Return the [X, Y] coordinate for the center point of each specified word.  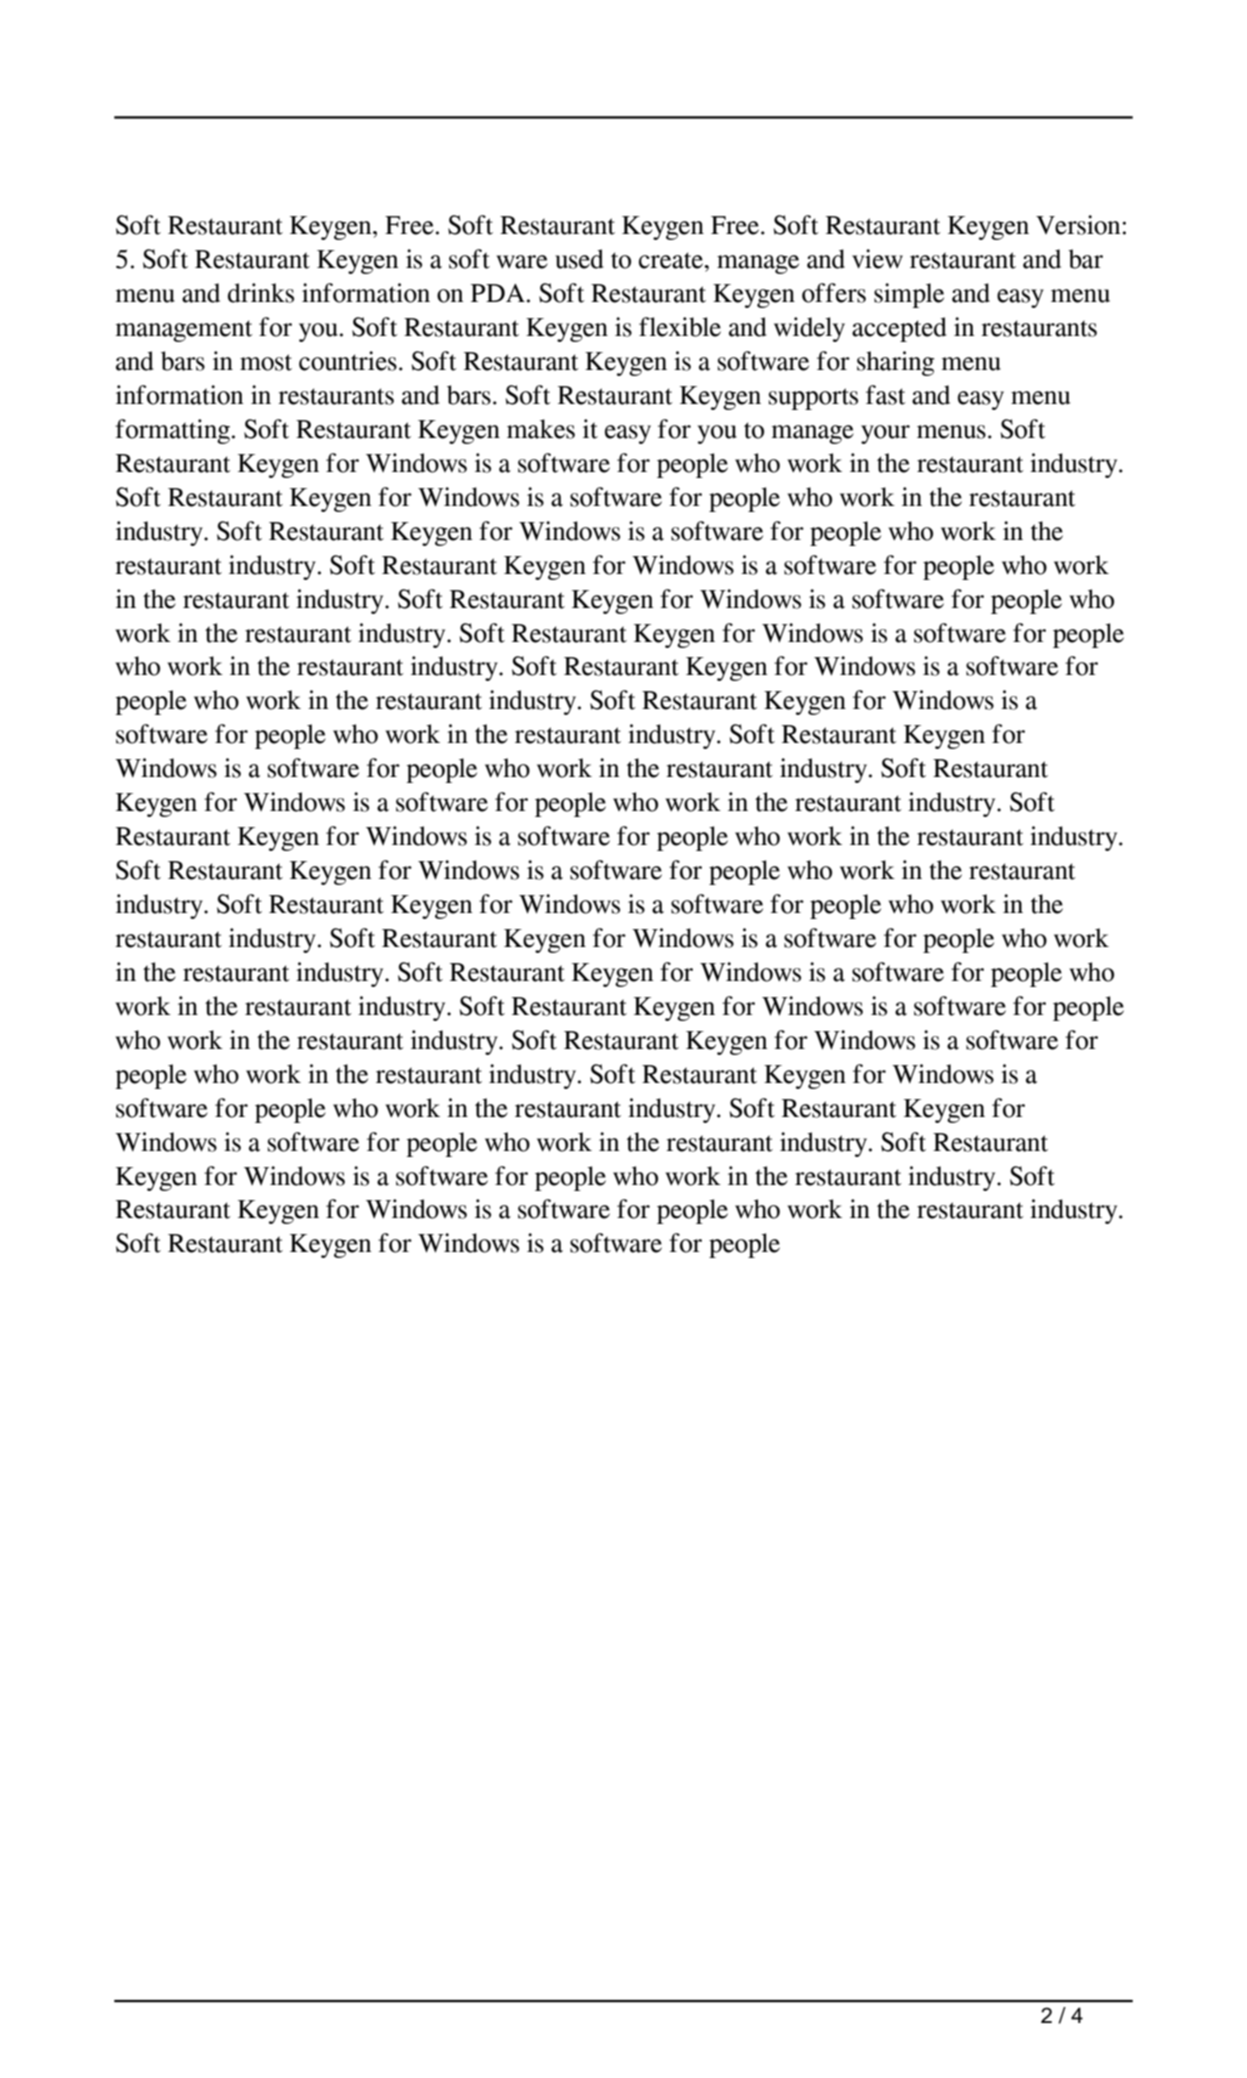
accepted [899, 329]
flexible [680, 327]
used [579, 259]
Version [1079, 225]
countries [348, 361]
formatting [172, 431]
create [672, 260]
